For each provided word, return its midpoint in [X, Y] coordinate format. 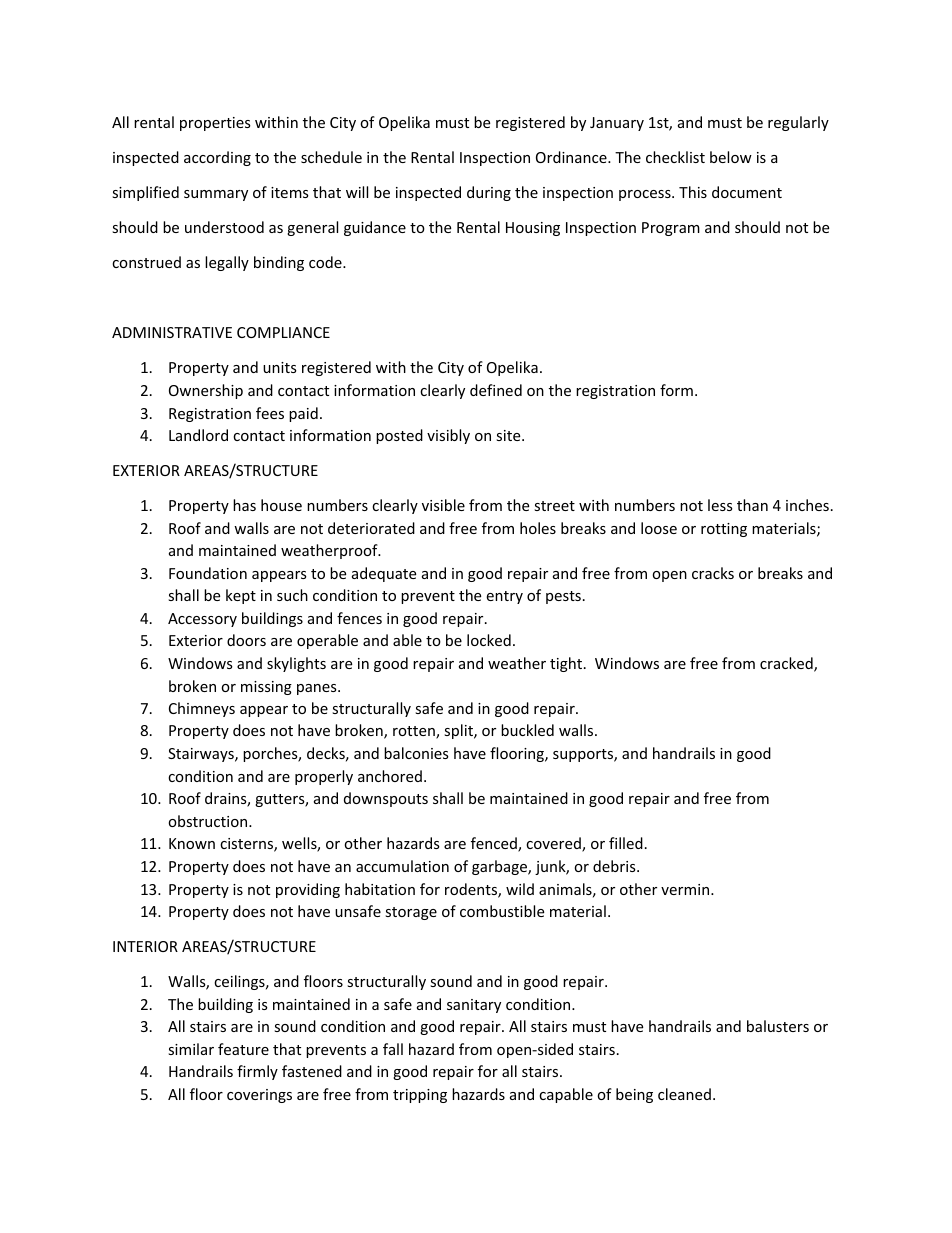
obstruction [209, 821]
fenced [495, 844]
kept [241, 596]
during [489, 193]
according [217, 158]
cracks [713, 573]
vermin [686, 889]
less [720, 505]
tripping [420, 1096]
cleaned [684, 1094]
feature [243, 1049]
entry [504, 597]
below [731, 157]
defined [496, 390]
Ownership [206, 391]
